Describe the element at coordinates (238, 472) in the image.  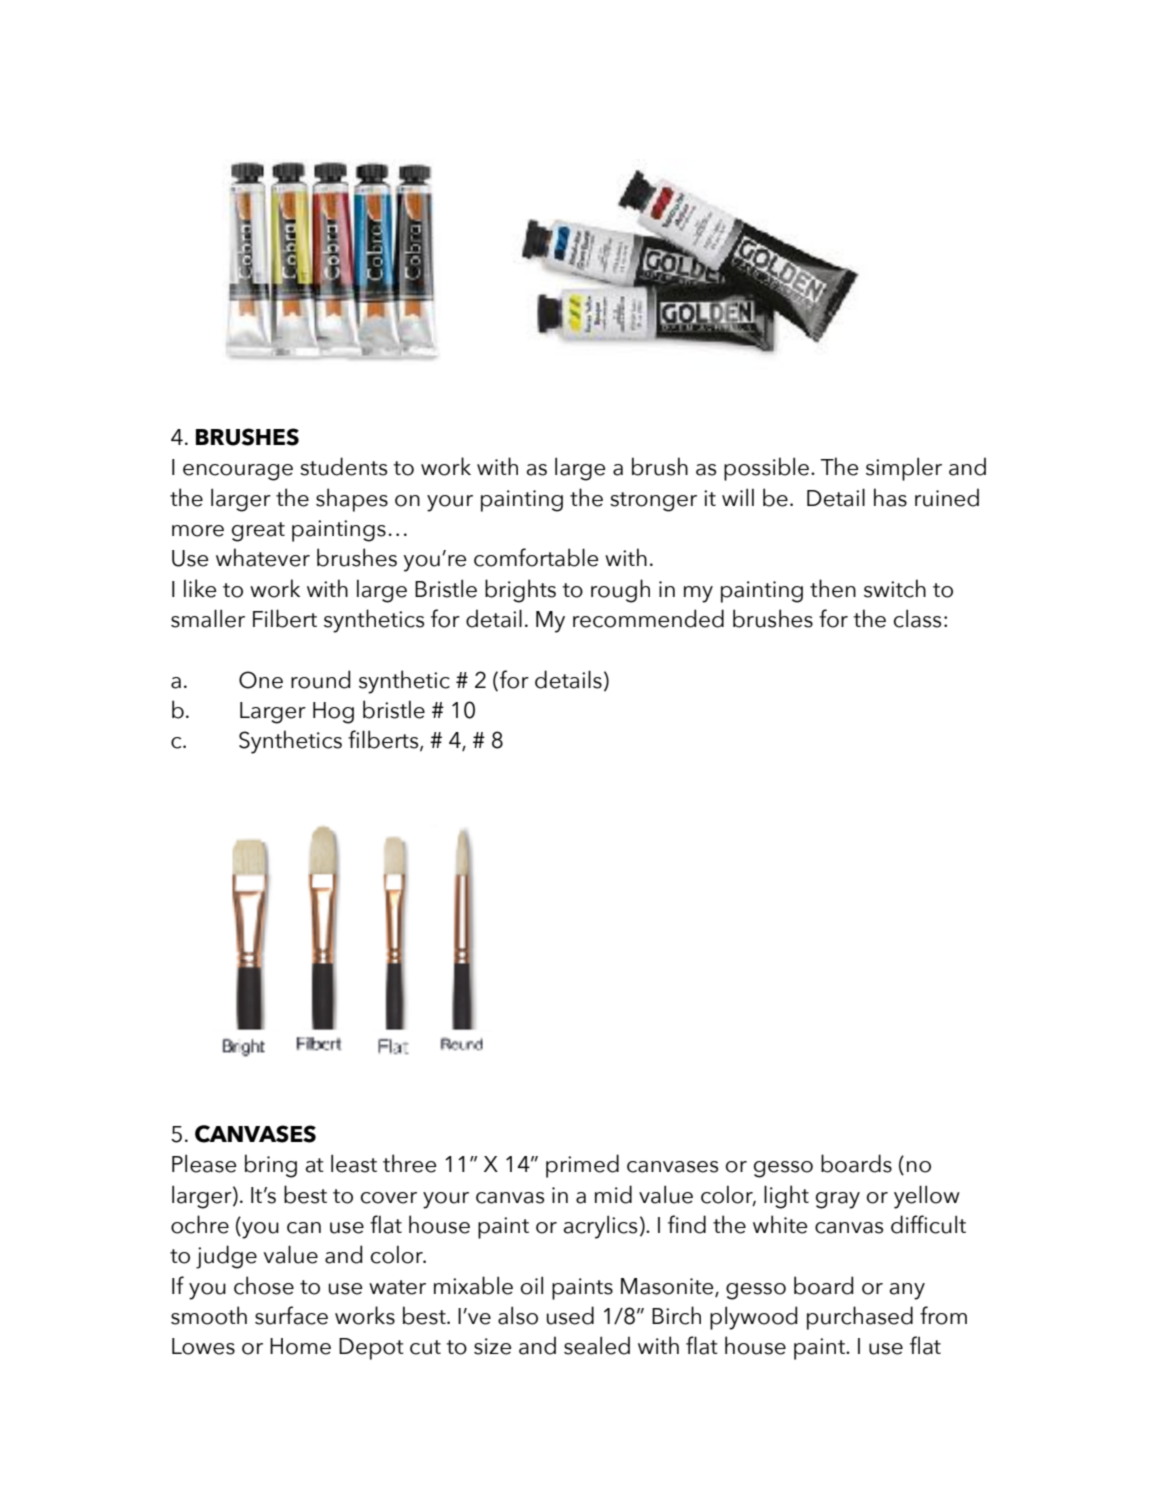
I see `encourage` at that location.
